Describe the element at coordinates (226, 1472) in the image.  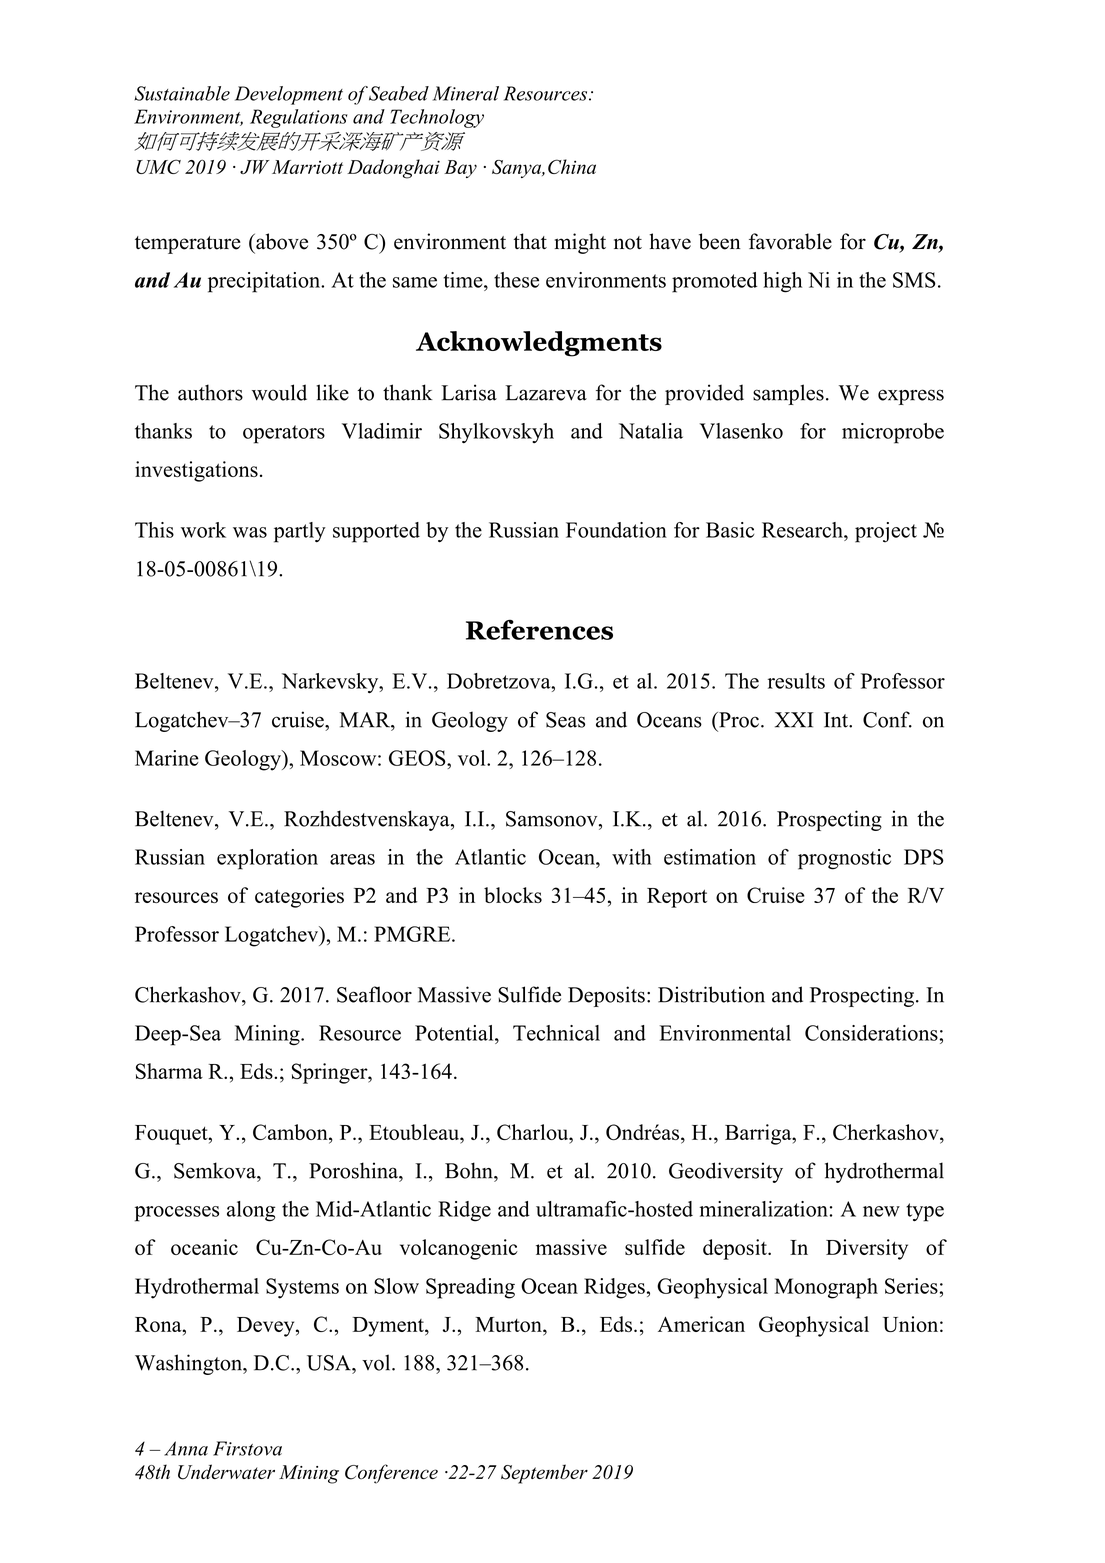
I see `Underwater` at that location.
